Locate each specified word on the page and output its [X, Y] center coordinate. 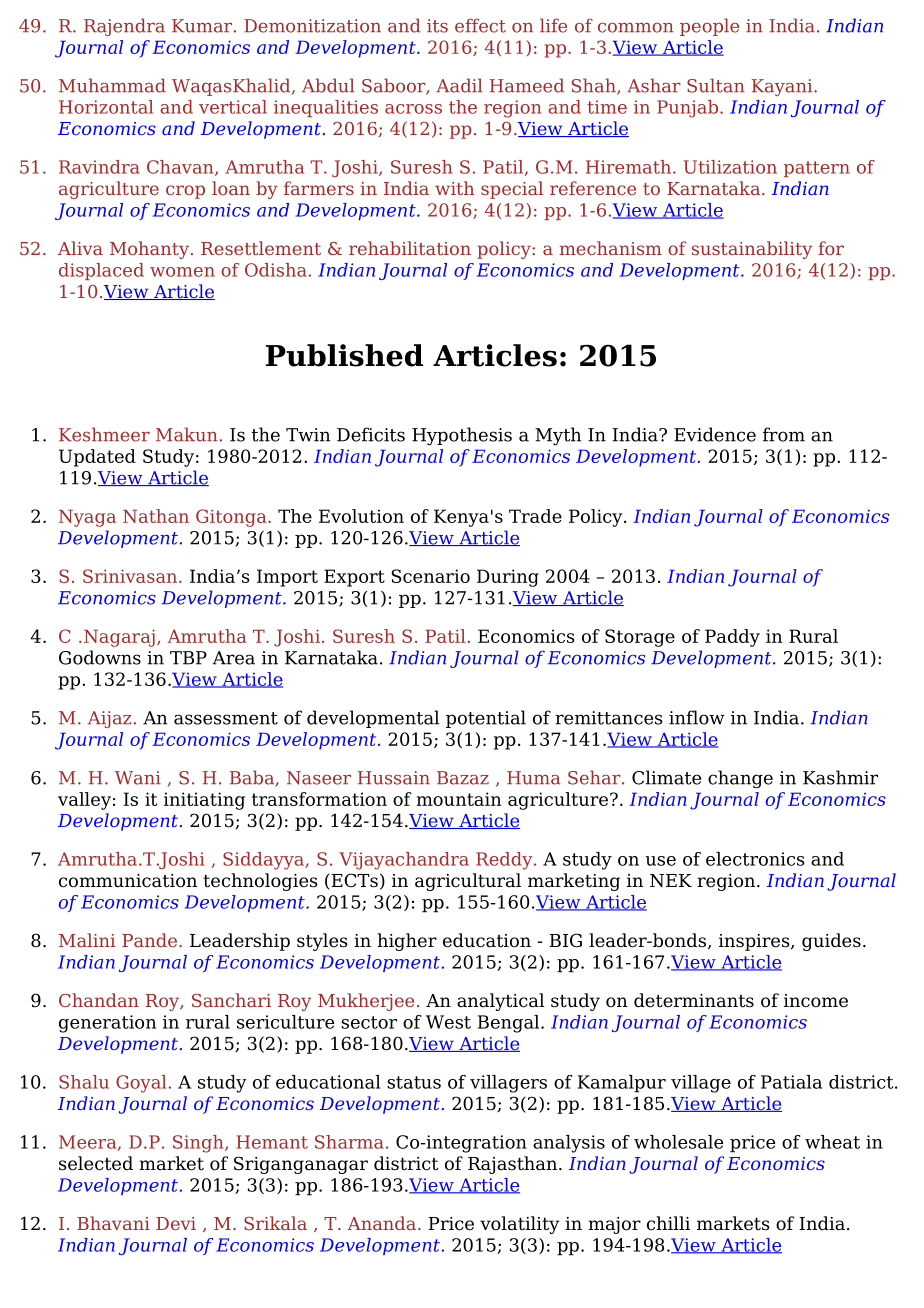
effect [480, 25]
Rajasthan [514, 1165]
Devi [176, 1223]
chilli [668, 1223]
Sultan [716, 85]
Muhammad [112, 85]
